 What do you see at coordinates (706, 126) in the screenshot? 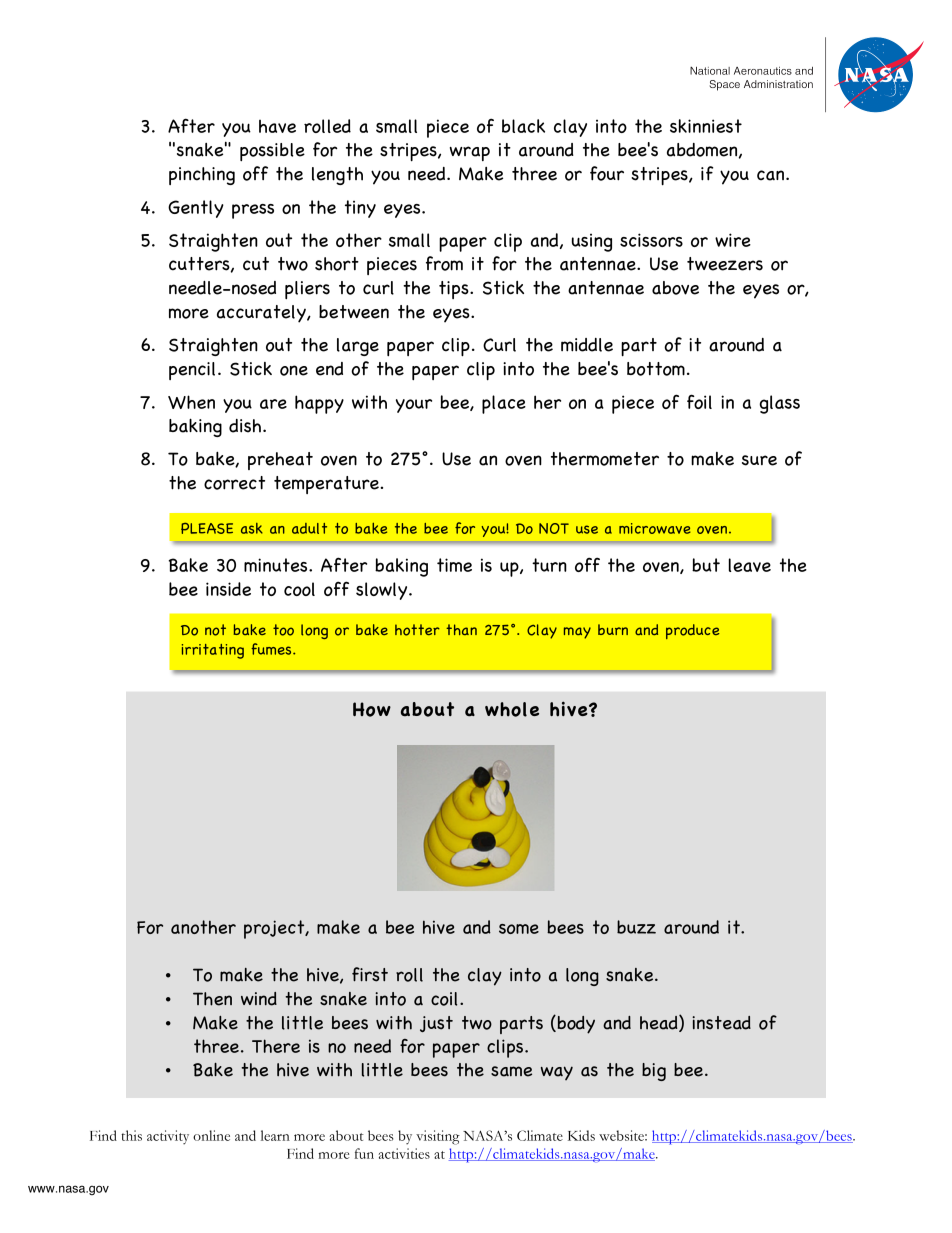
I see `skinniest` at bounding box center [706, 126].
